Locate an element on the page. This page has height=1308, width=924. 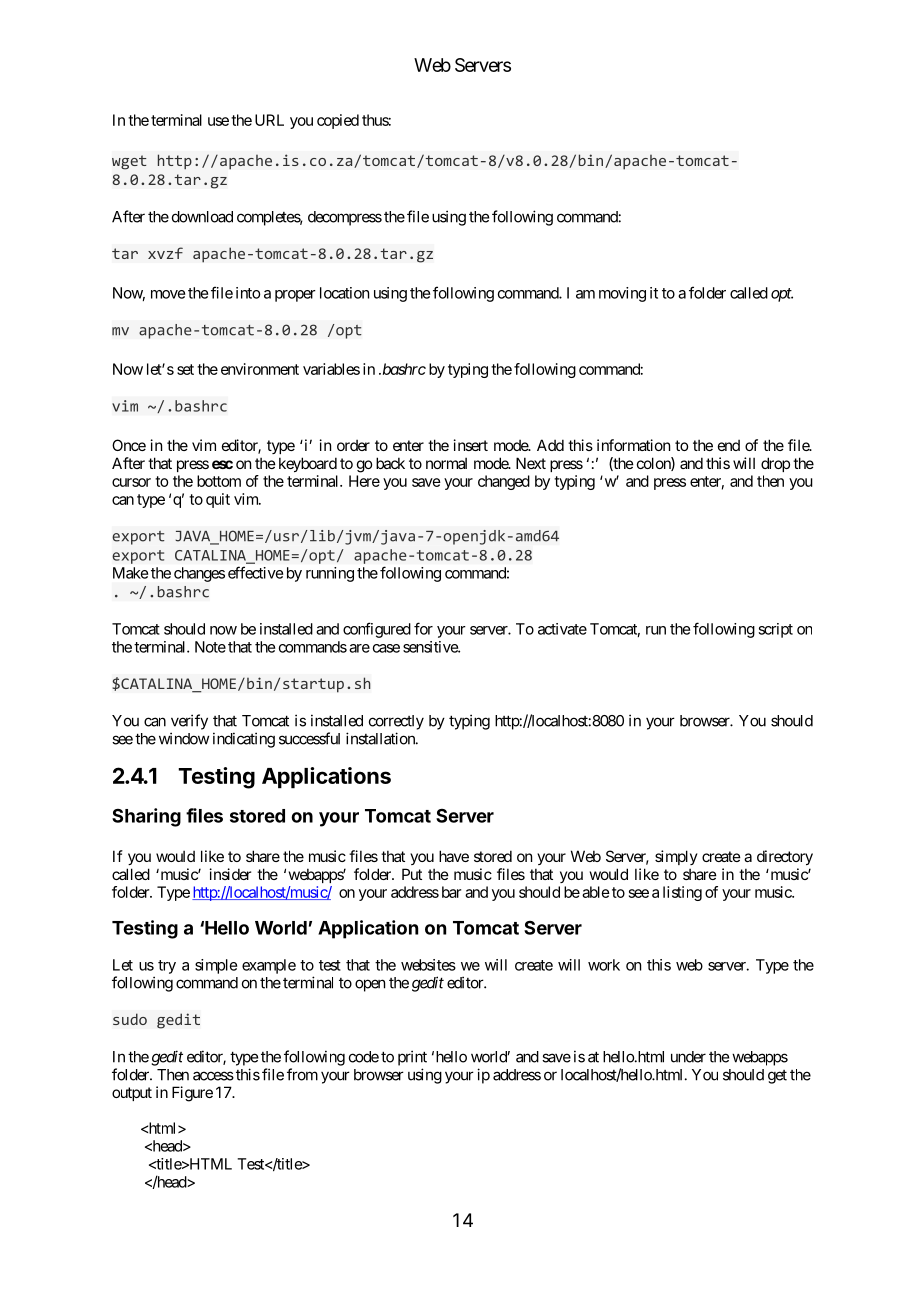
output is located at coordinates (132, 1094).
